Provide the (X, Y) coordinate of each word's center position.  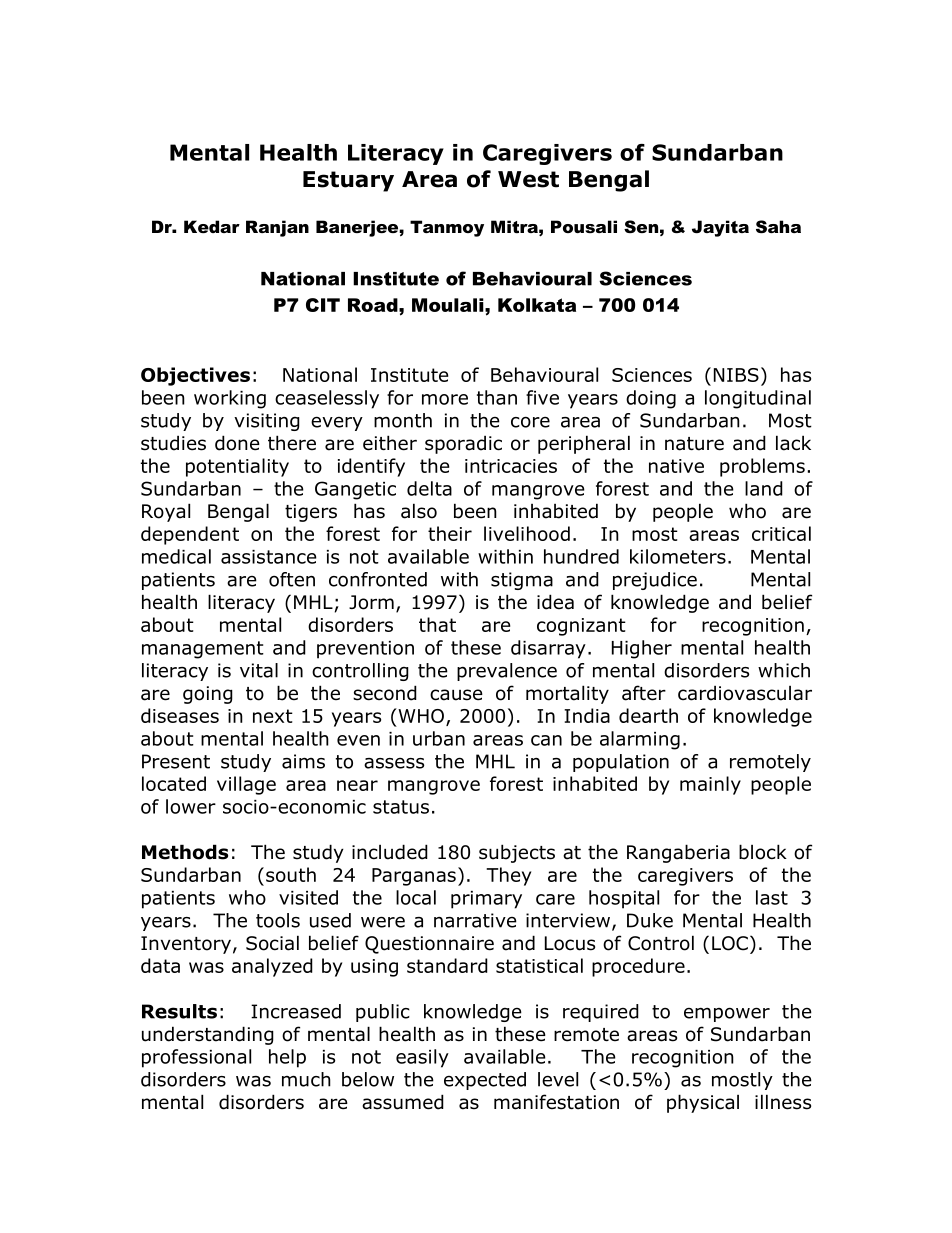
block (763, 852)
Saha (778, 226)
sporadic (463, 444)
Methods (185, 852)
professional (196, 1058)
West (528, 179)
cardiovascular (745, 693)
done (237, 443)
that (437, 624)
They (508, 876)
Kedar (212, 226)
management (203, 650)
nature (694, 444)
